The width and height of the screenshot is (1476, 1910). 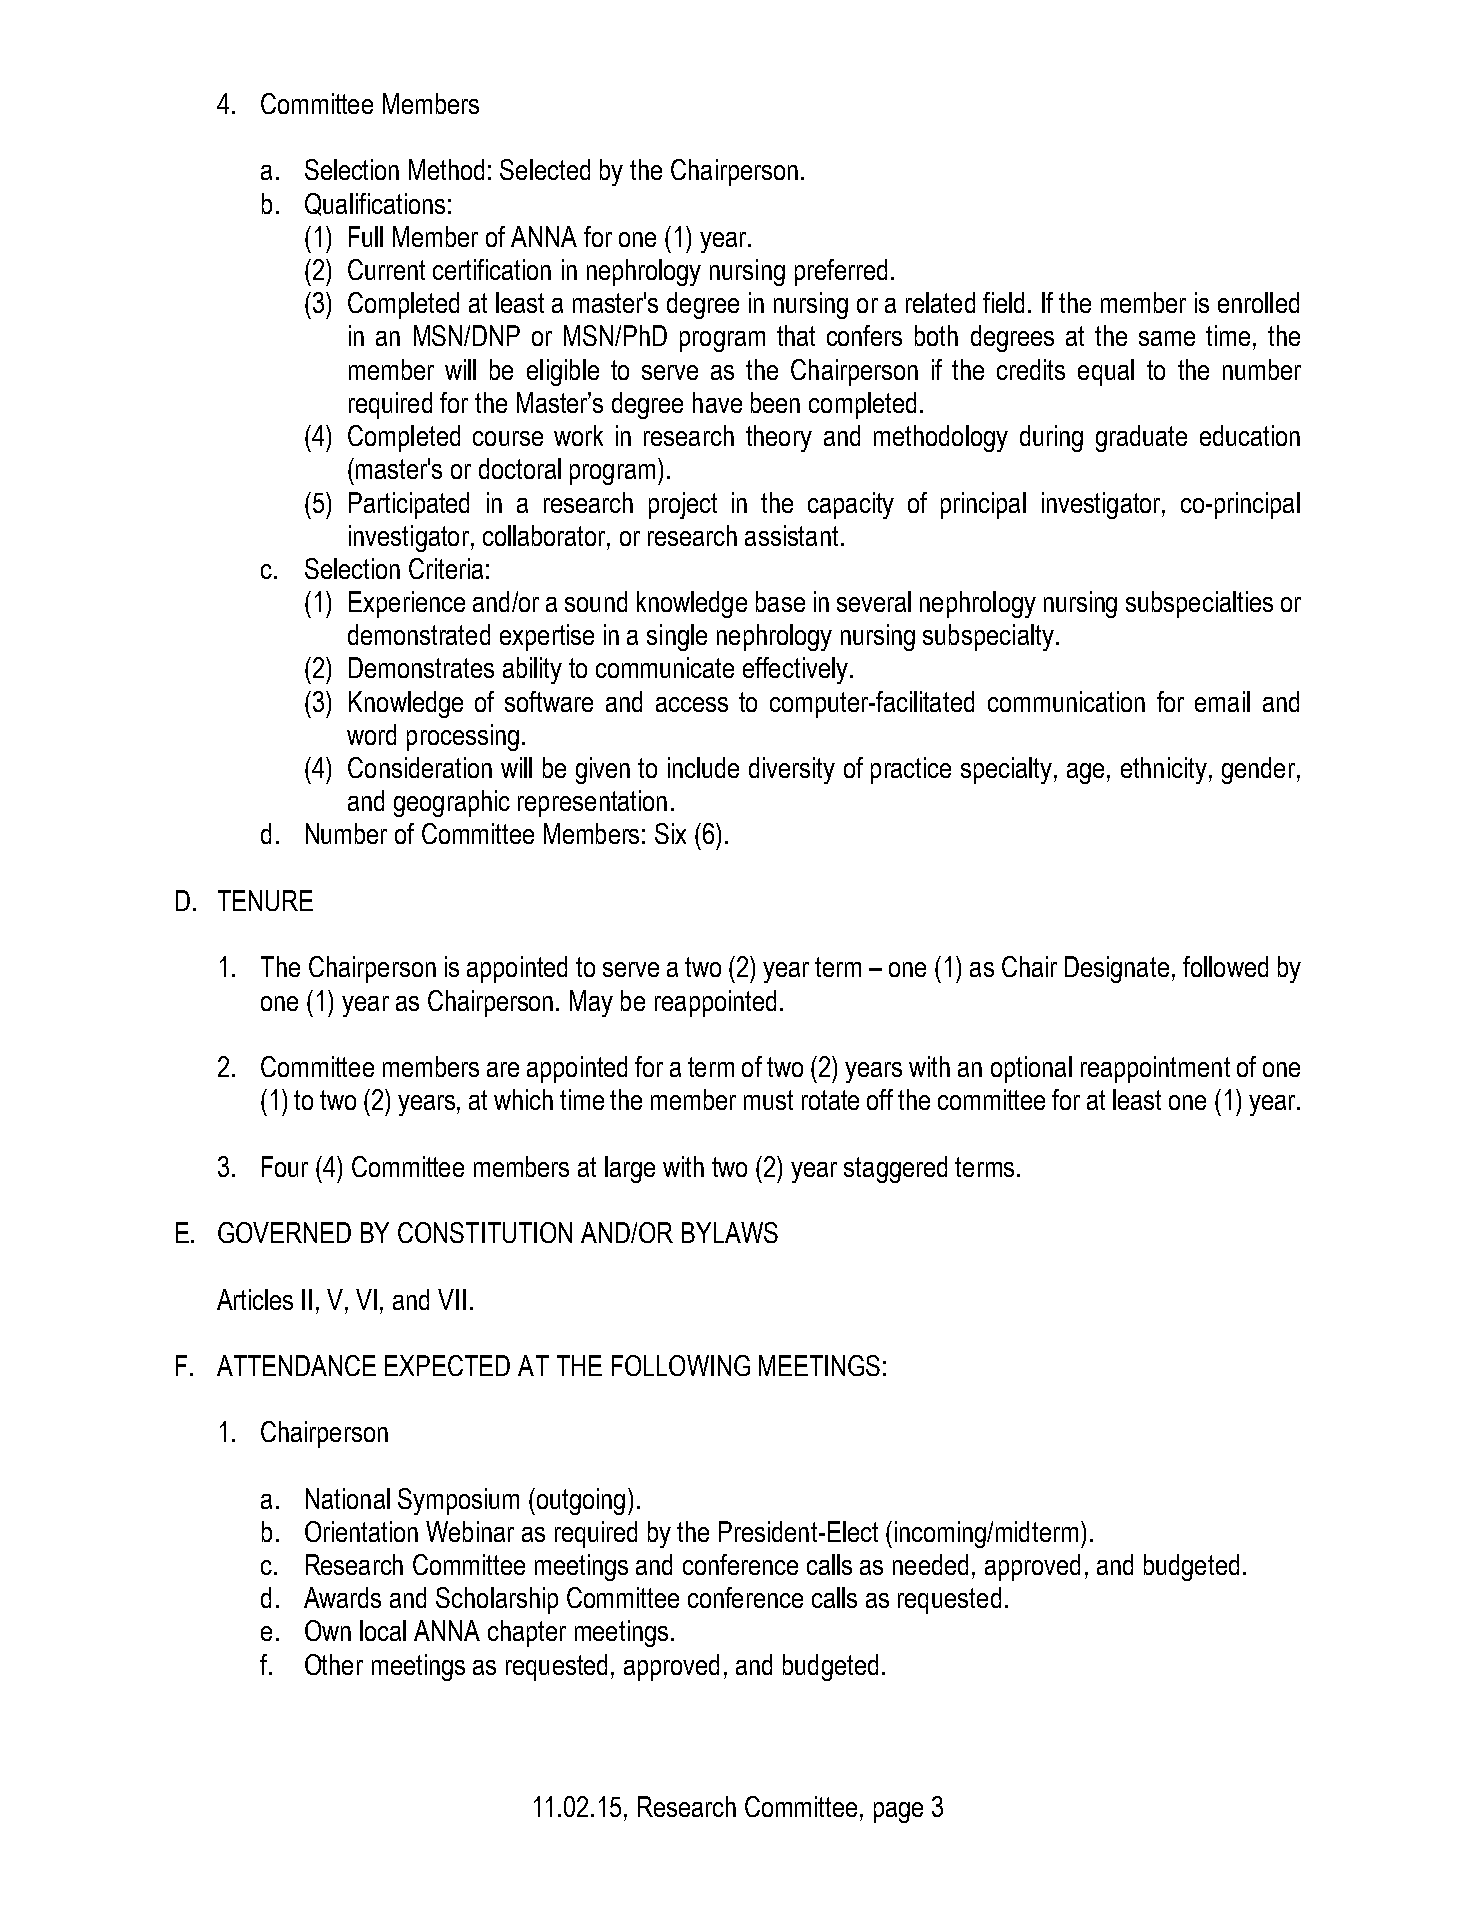 I want to click on reappointment, so click(x=1155, y=1069).
